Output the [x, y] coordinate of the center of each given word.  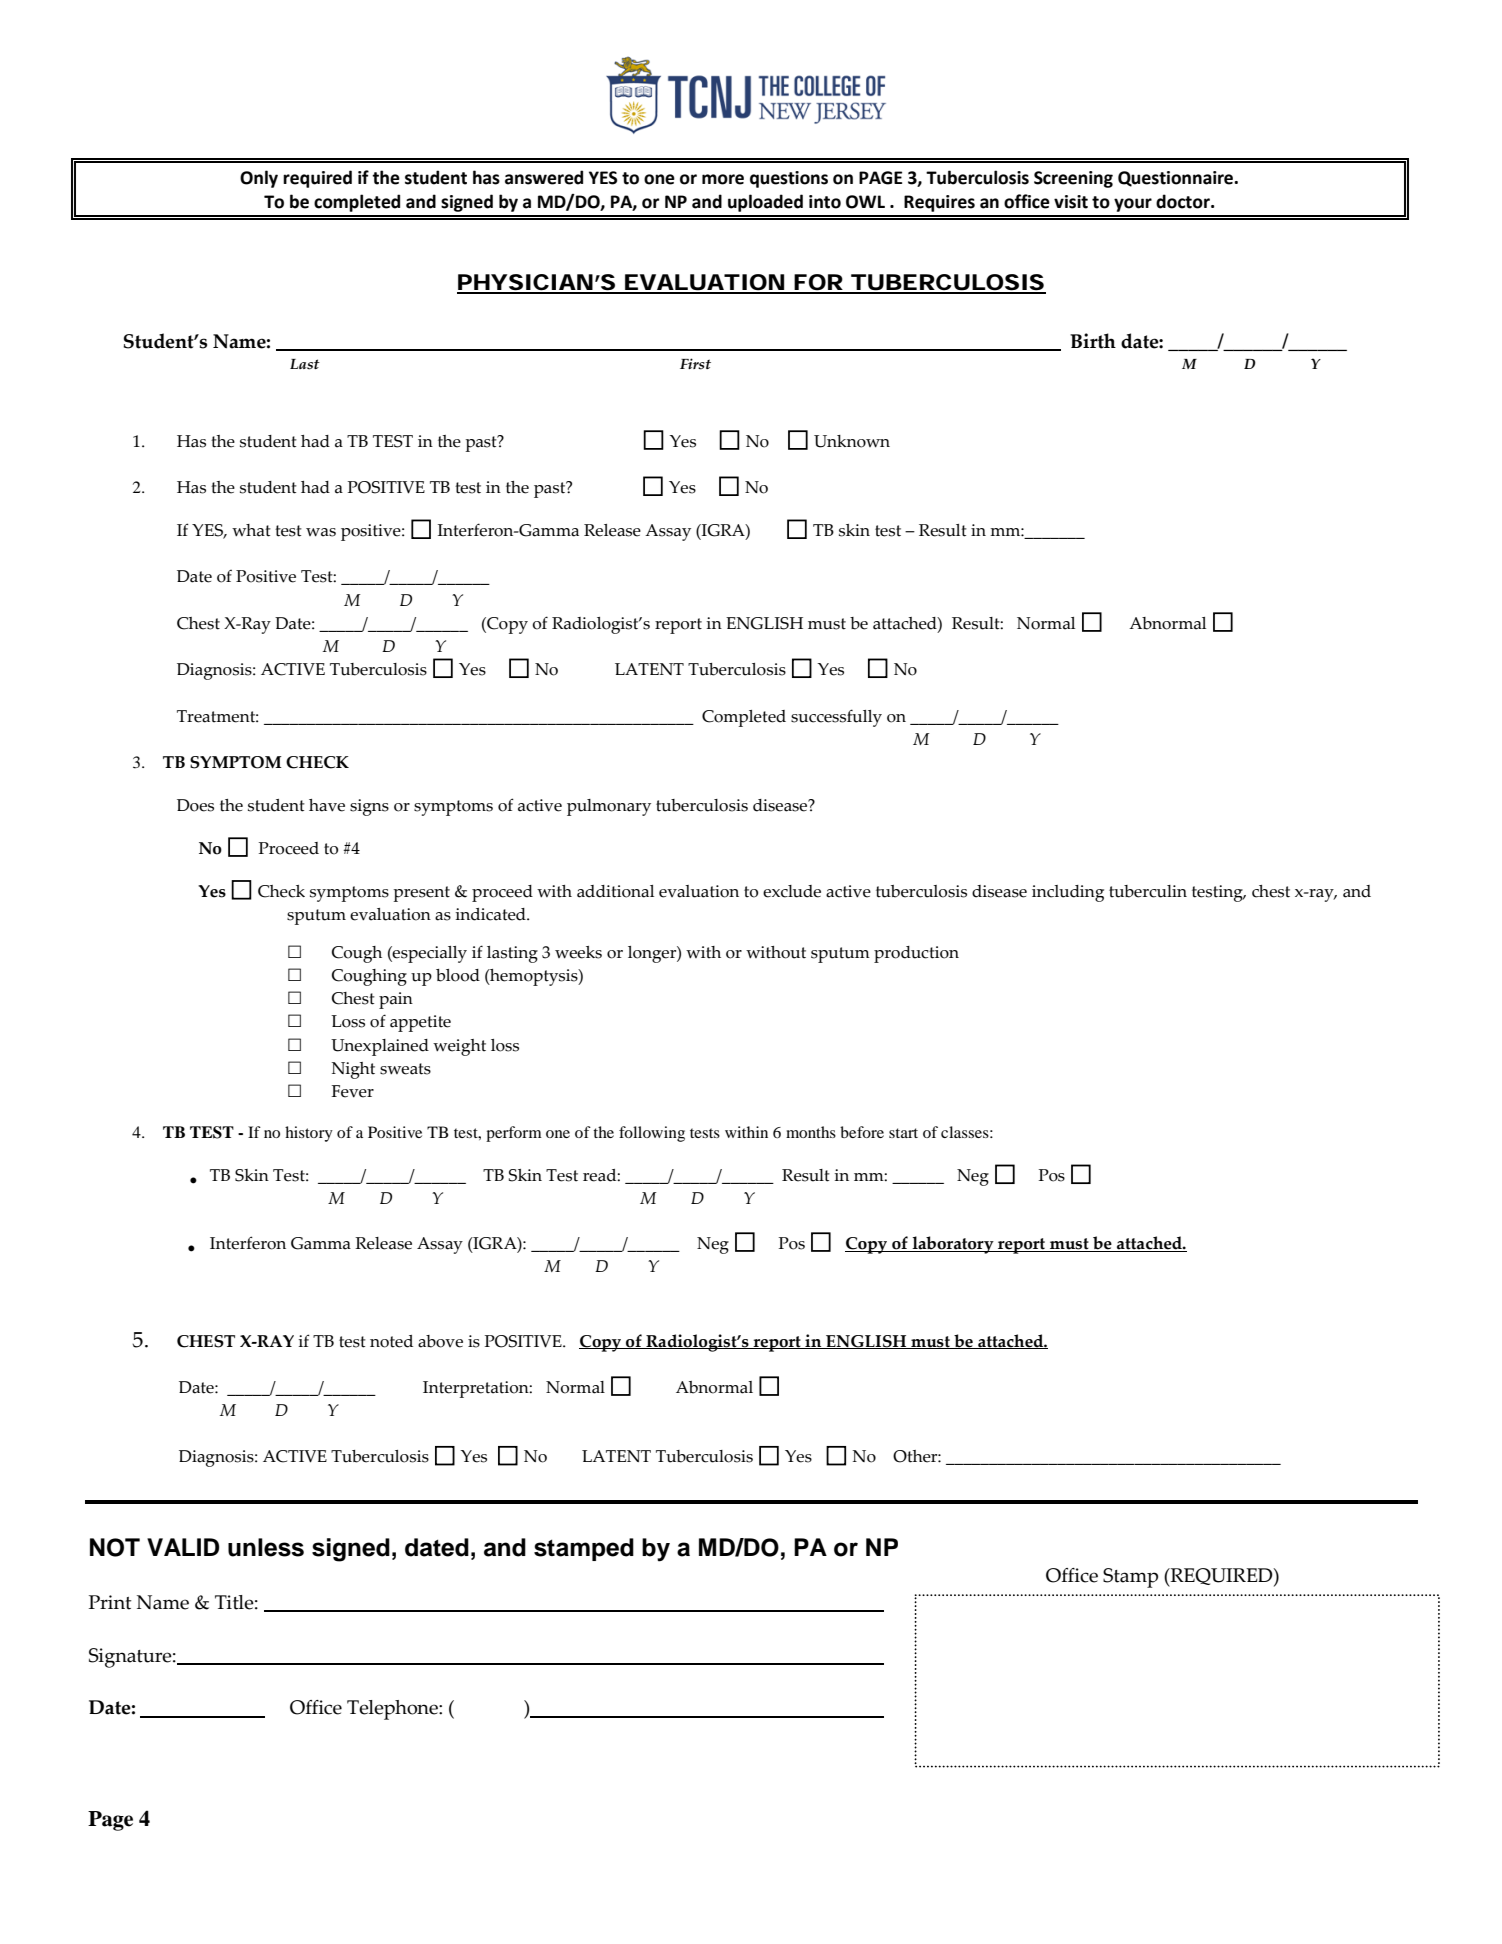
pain [396, 1000]
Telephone [393, 1710]
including [1068, 893]
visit [1071, 202]
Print [110, 1602]
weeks [578, 952]
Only [259, 179]
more [723, 179]
